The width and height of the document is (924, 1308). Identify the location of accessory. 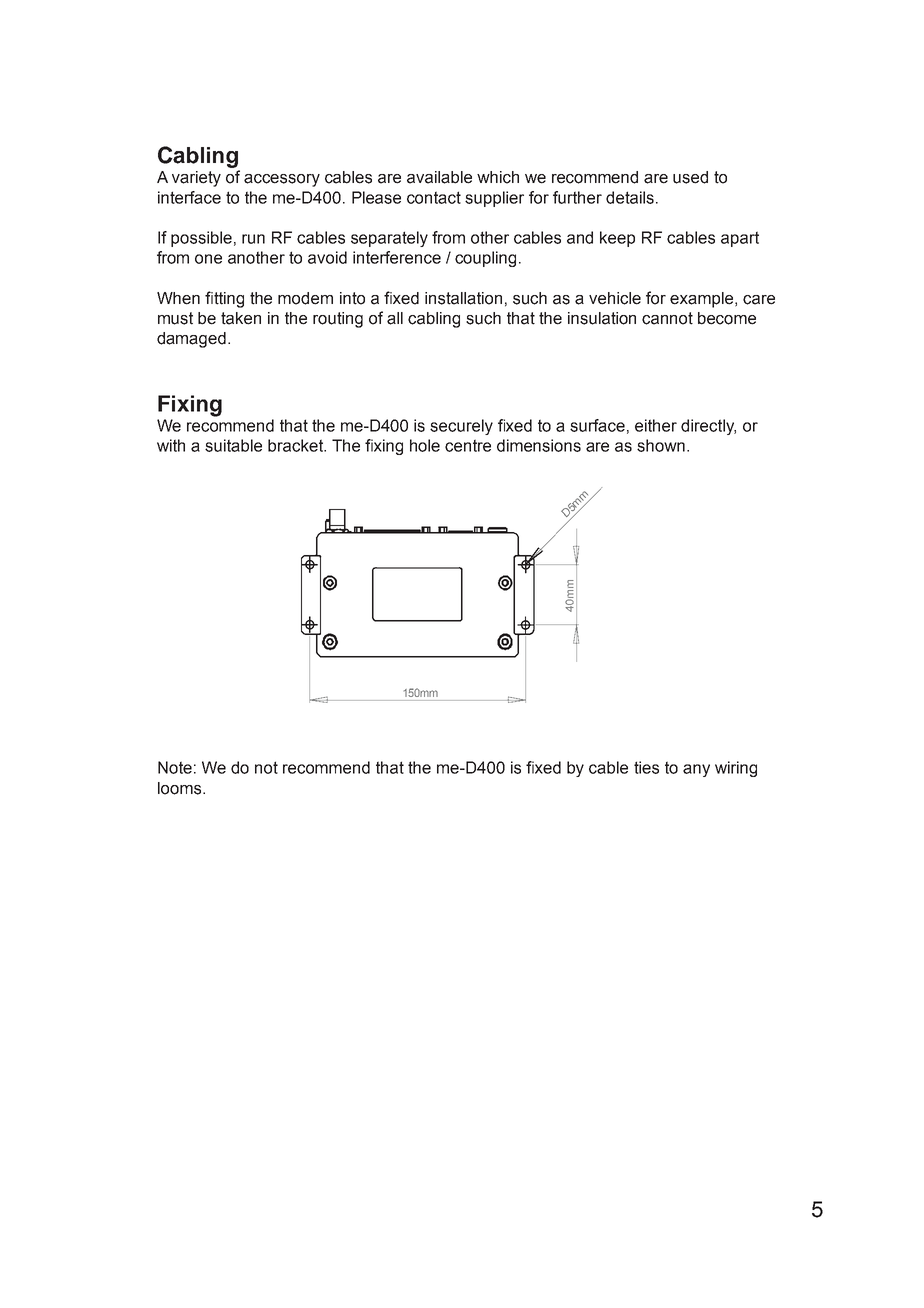
(282, 180).
